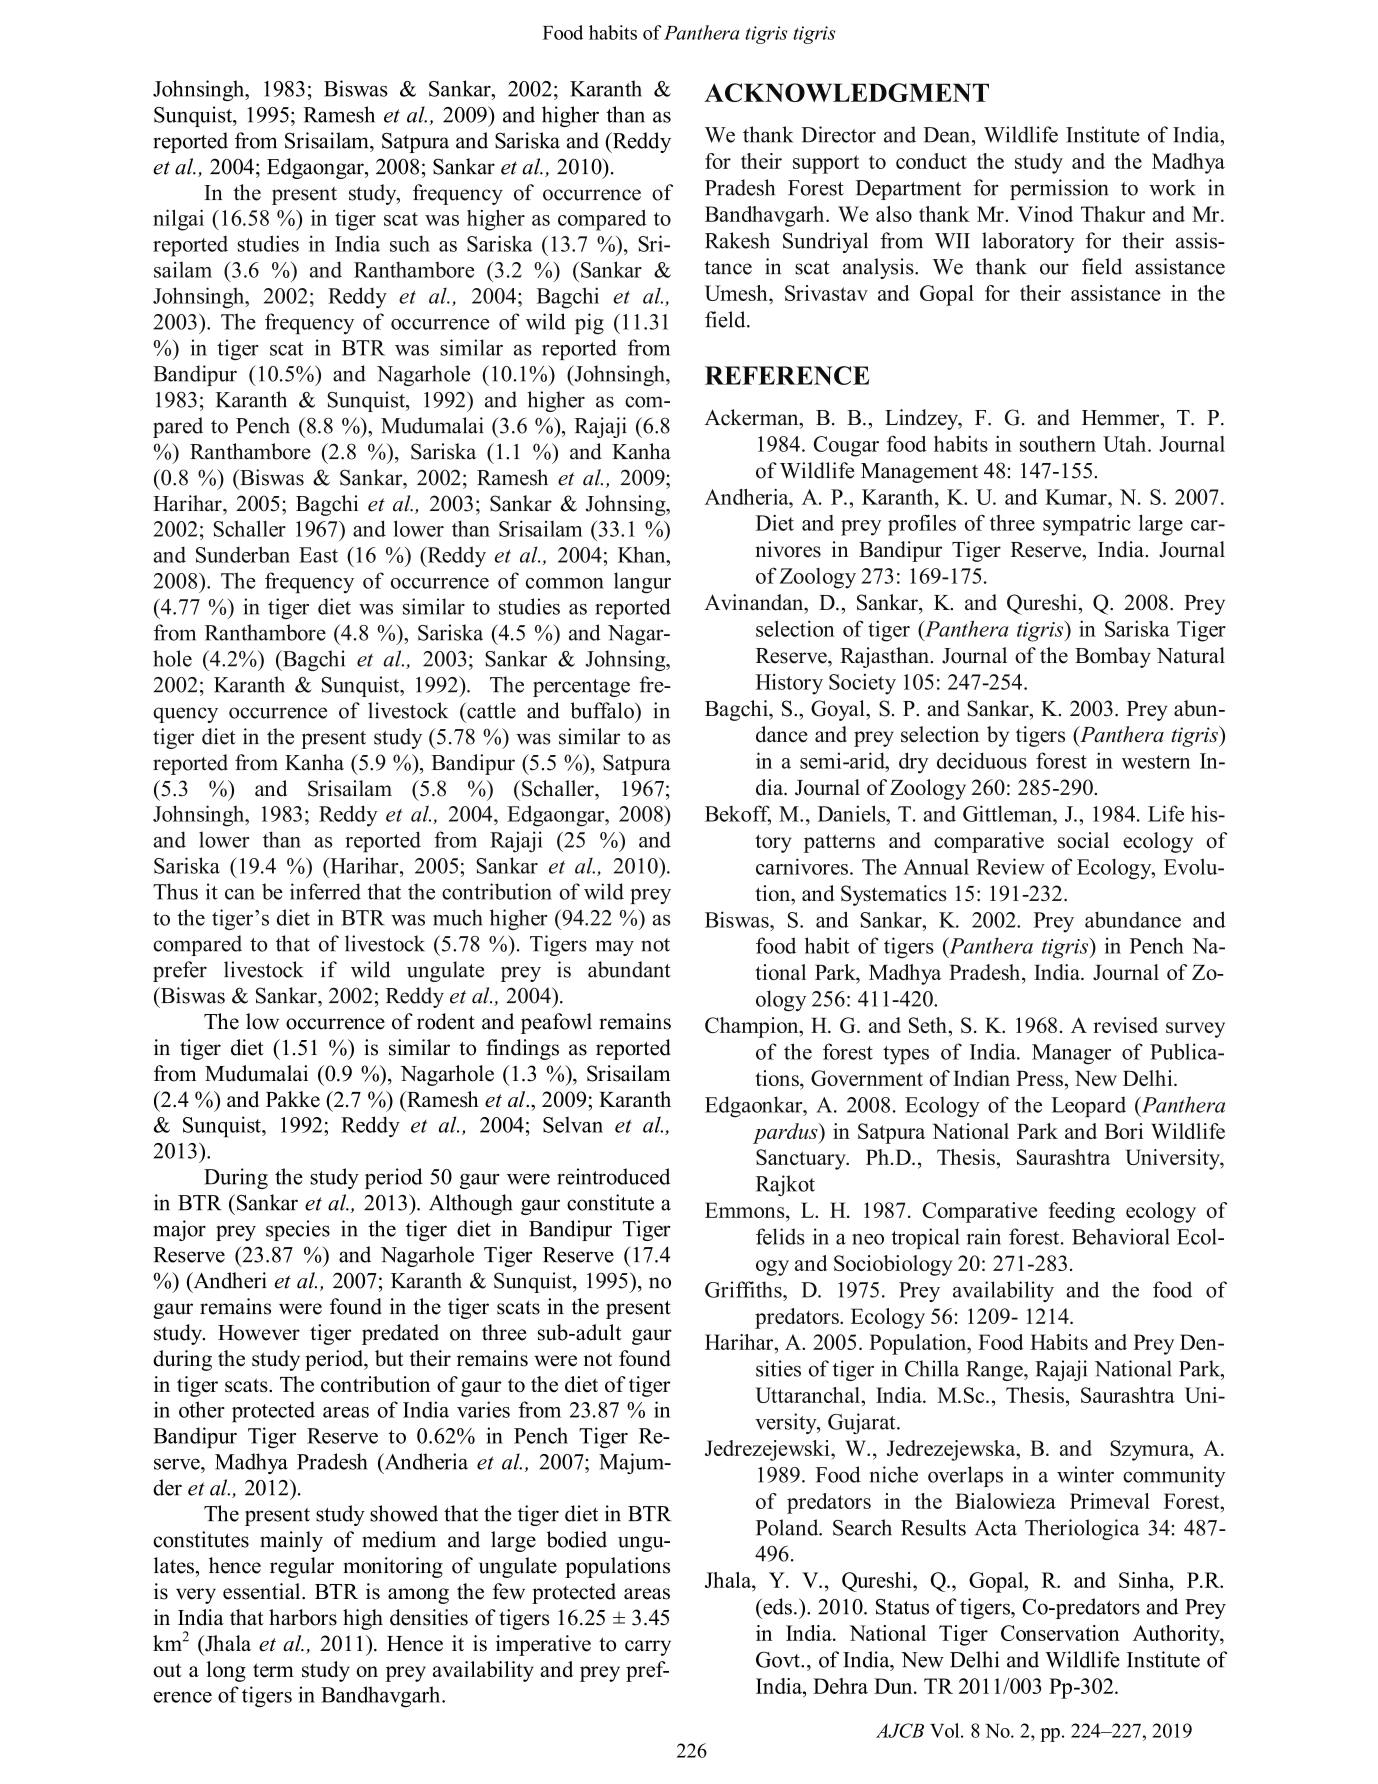  What do you see at coordinates (318, 555) in the page?
I see `East` at bounding box center [318, 555].
